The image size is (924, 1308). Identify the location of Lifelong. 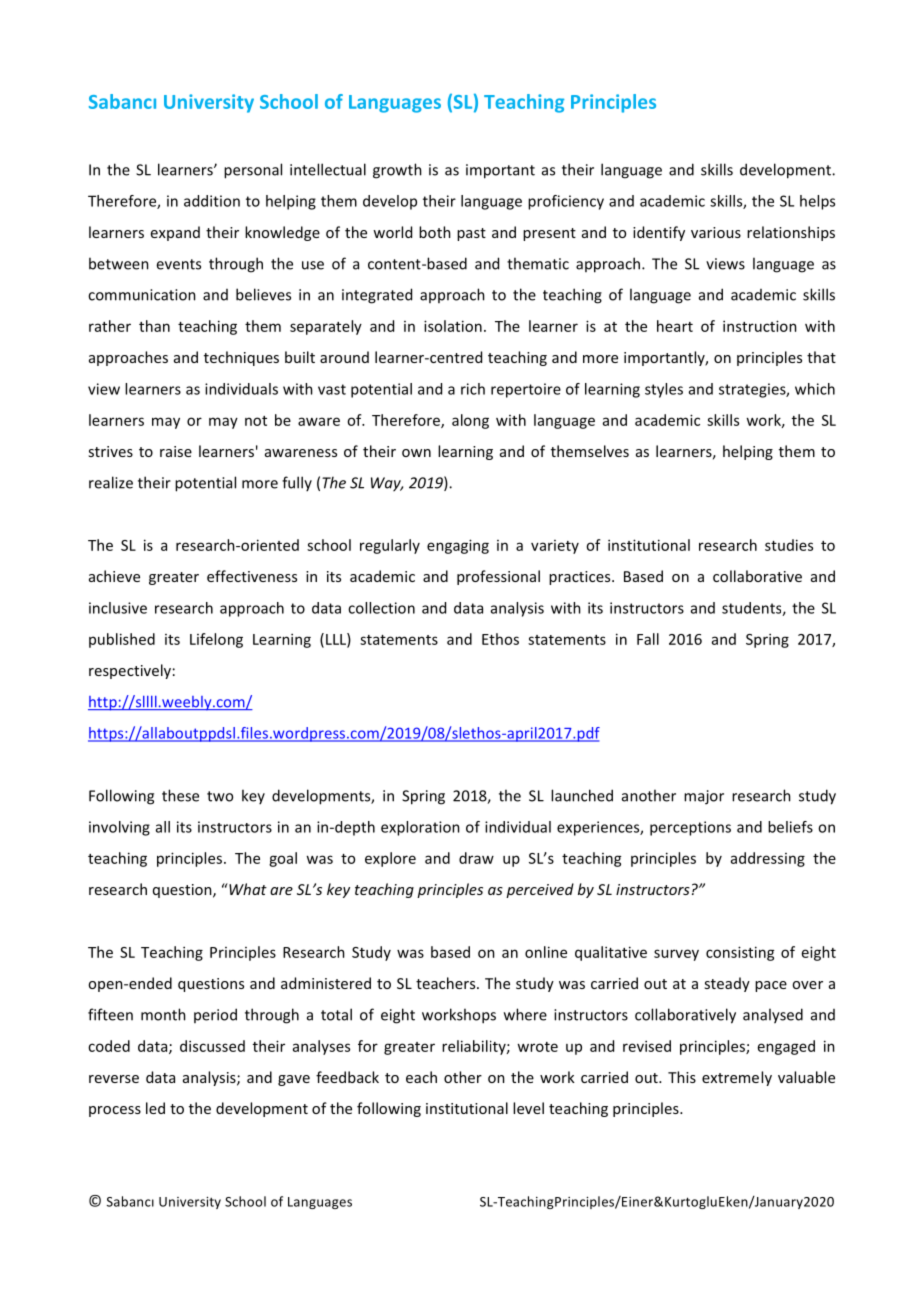
(216, 640).
